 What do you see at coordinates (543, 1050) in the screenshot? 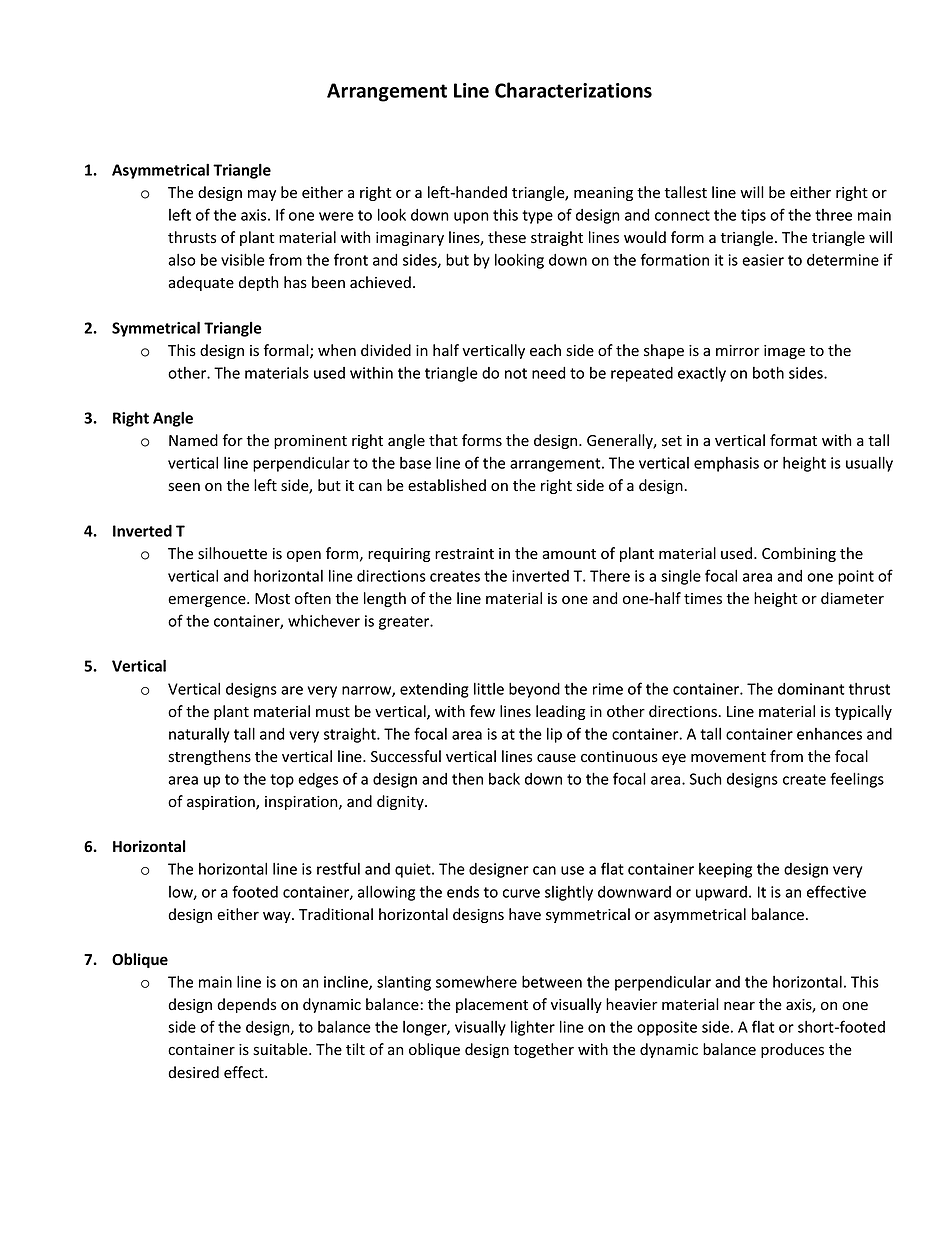
I see `together` at bounding box center [543, 1050].
